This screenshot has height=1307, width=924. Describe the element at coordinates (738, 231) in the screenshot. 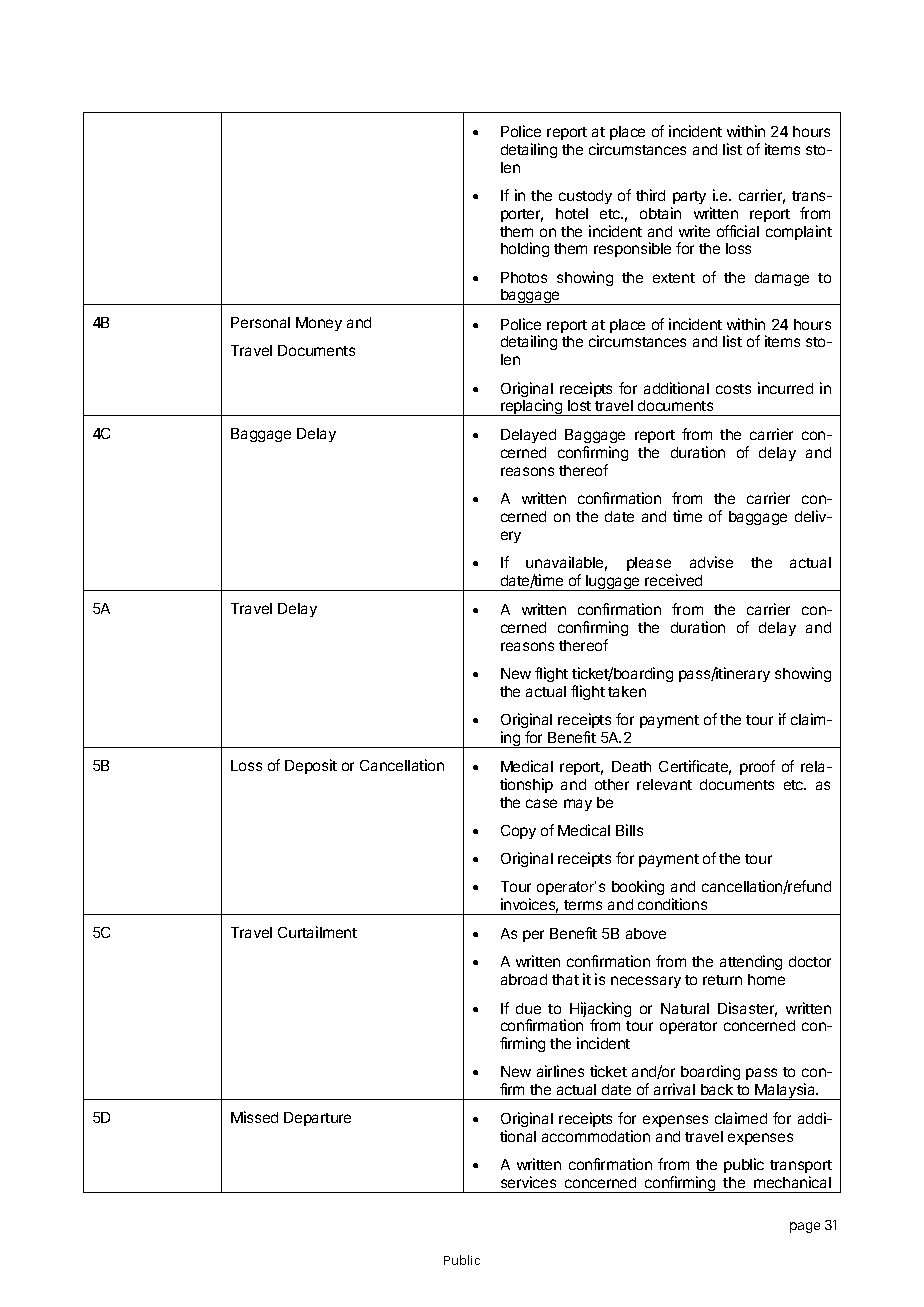

I see `official` at that location.
